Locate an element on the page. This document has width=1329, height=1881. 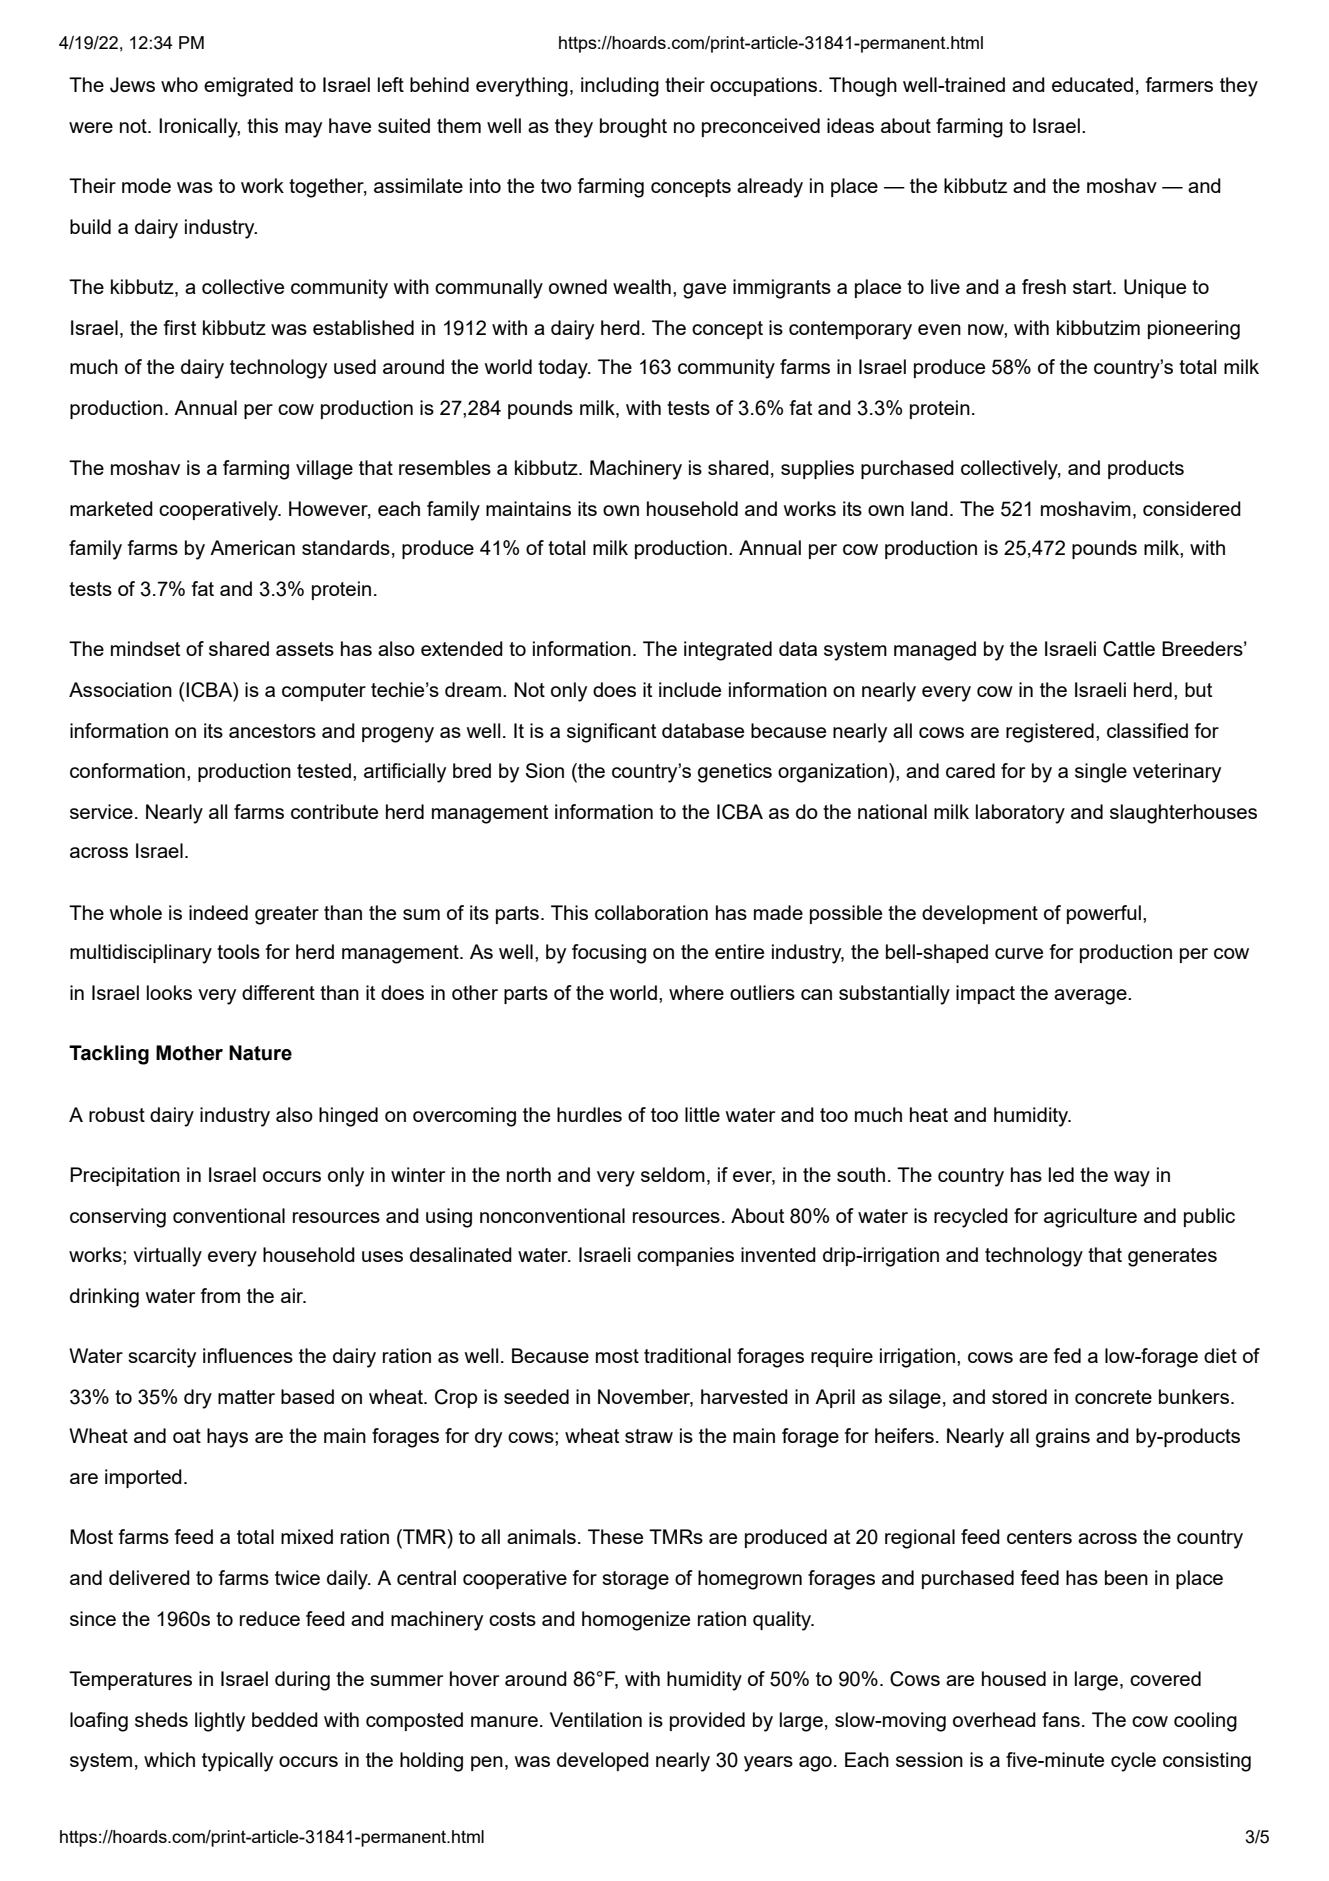
ancestors is located at coordinates (272, 731).
